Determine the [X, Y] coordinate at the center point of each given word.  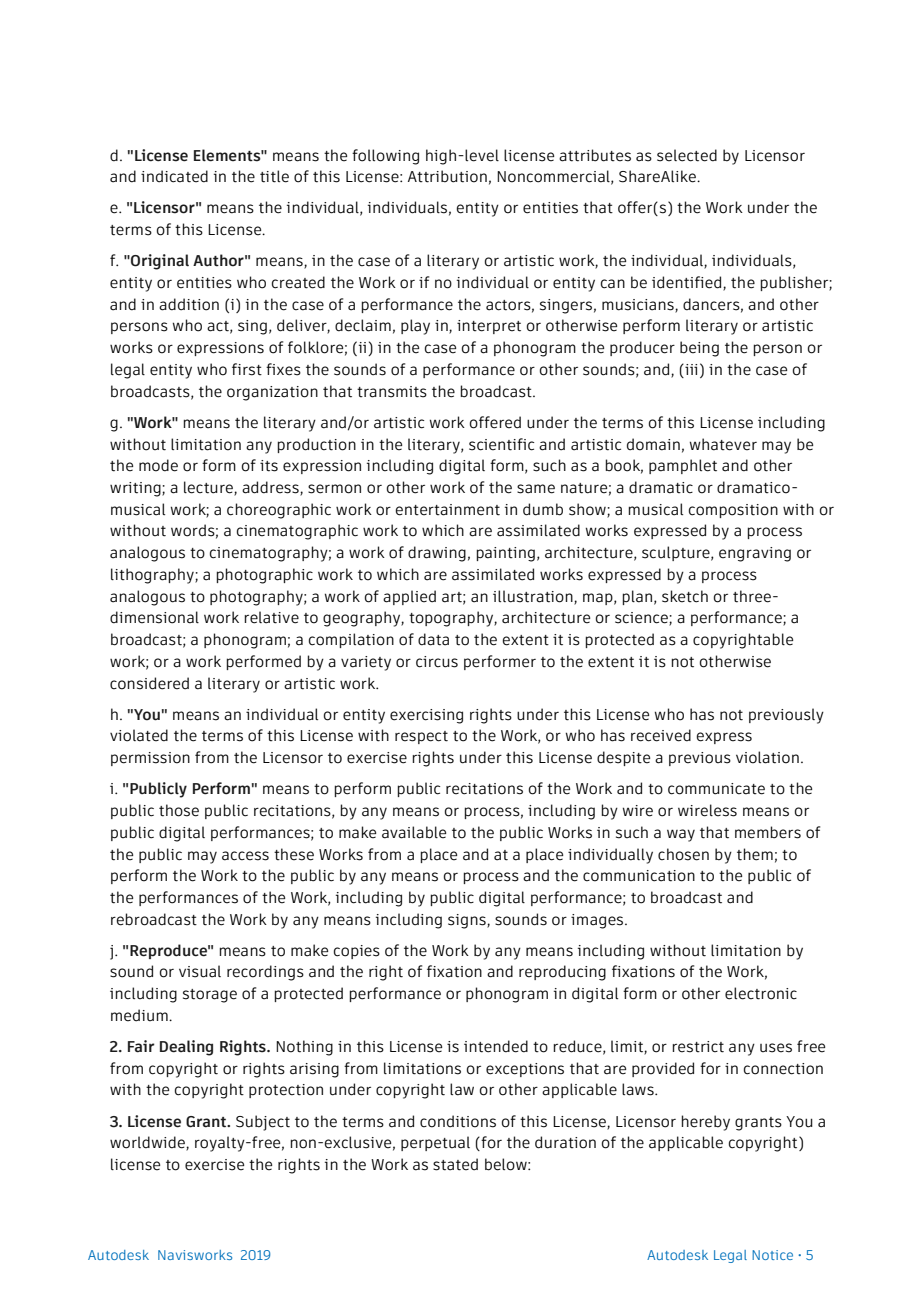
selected [687, 155]
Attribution [447, 176]
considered [149, 683]
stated [455, 1164]
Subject [263, 1123]
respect [421, 737]
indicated [174, 176]
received [661, 735]
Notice [772, 1255]
